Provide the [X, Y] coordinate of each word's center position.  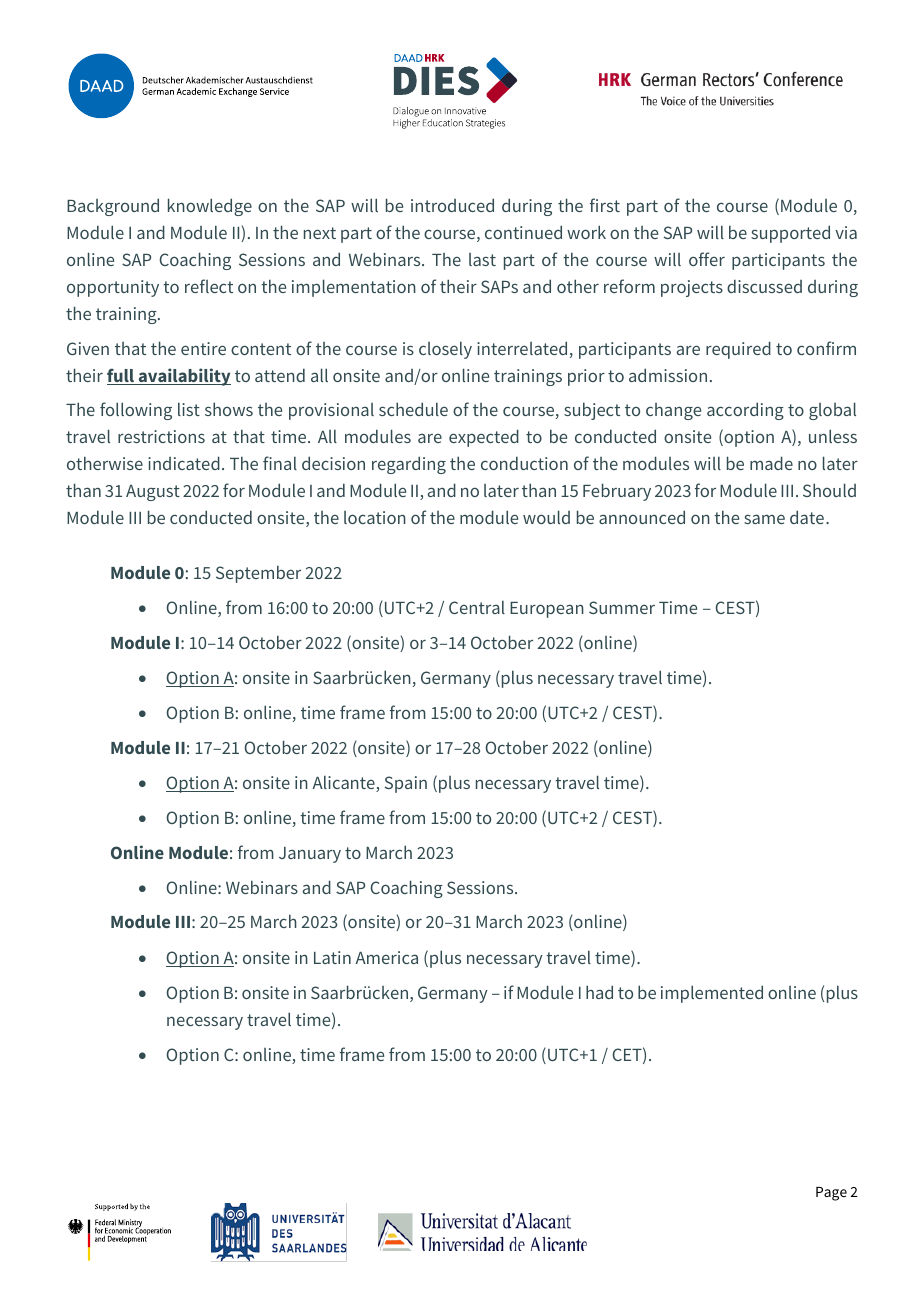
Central [477, 607]
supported [790, 234]
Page [831, 1194]
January [310, 855]
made [771, 463]
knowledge [210, 207]
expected [484, 438]
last [482, 259]
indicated [184, 463]
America [386, 957]
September [258, 574]
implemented [712, 994]
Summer [622, 607]
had [599, 992]
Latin [332, 957]
